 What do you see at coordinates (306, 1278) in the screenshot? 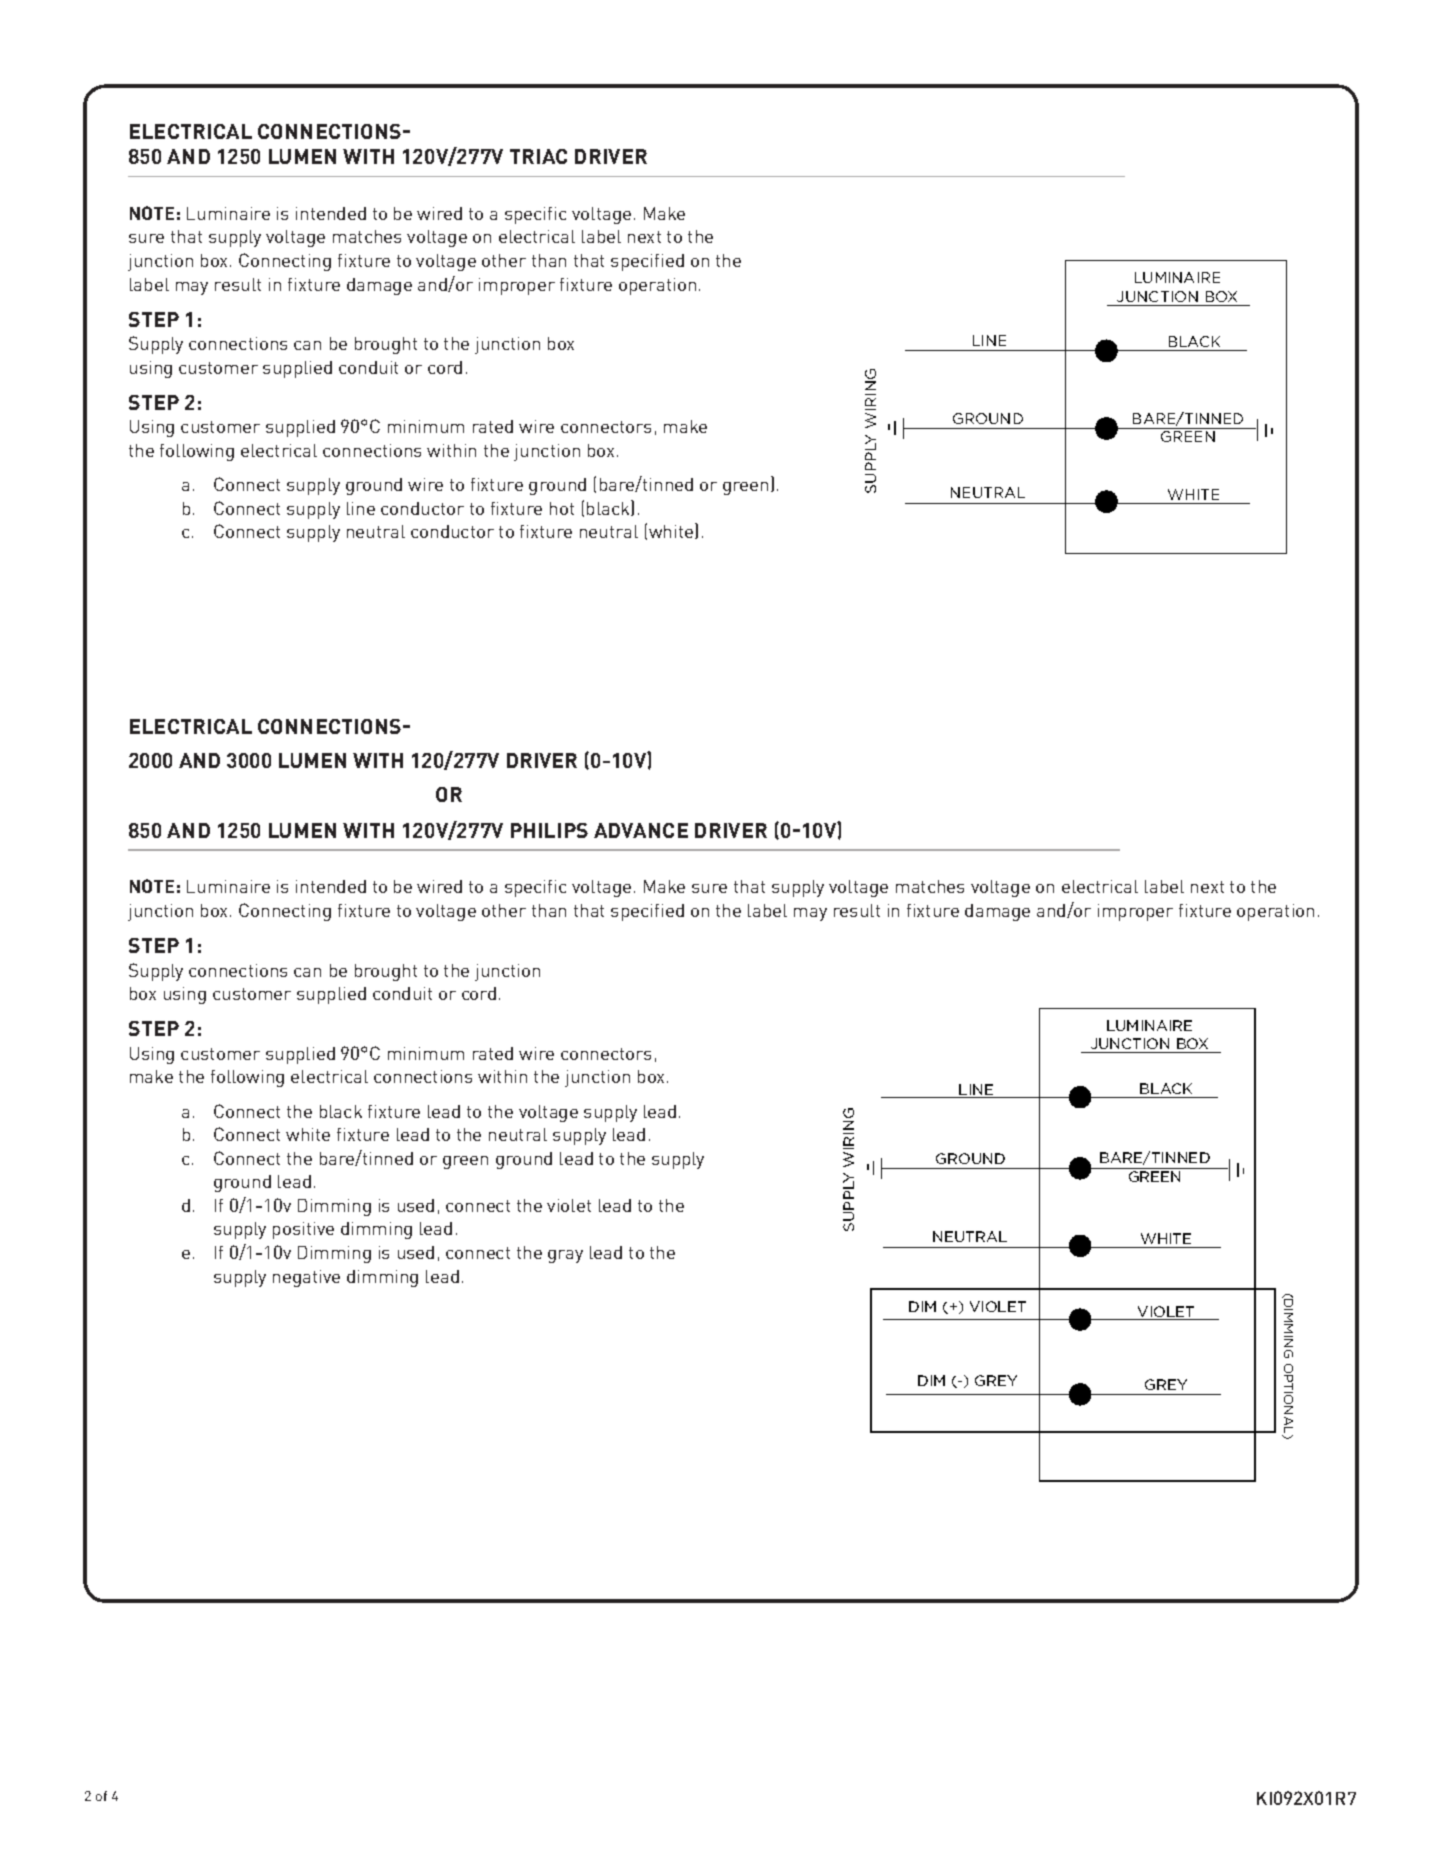
I see `negative` at bounding box center [306, 1278].
